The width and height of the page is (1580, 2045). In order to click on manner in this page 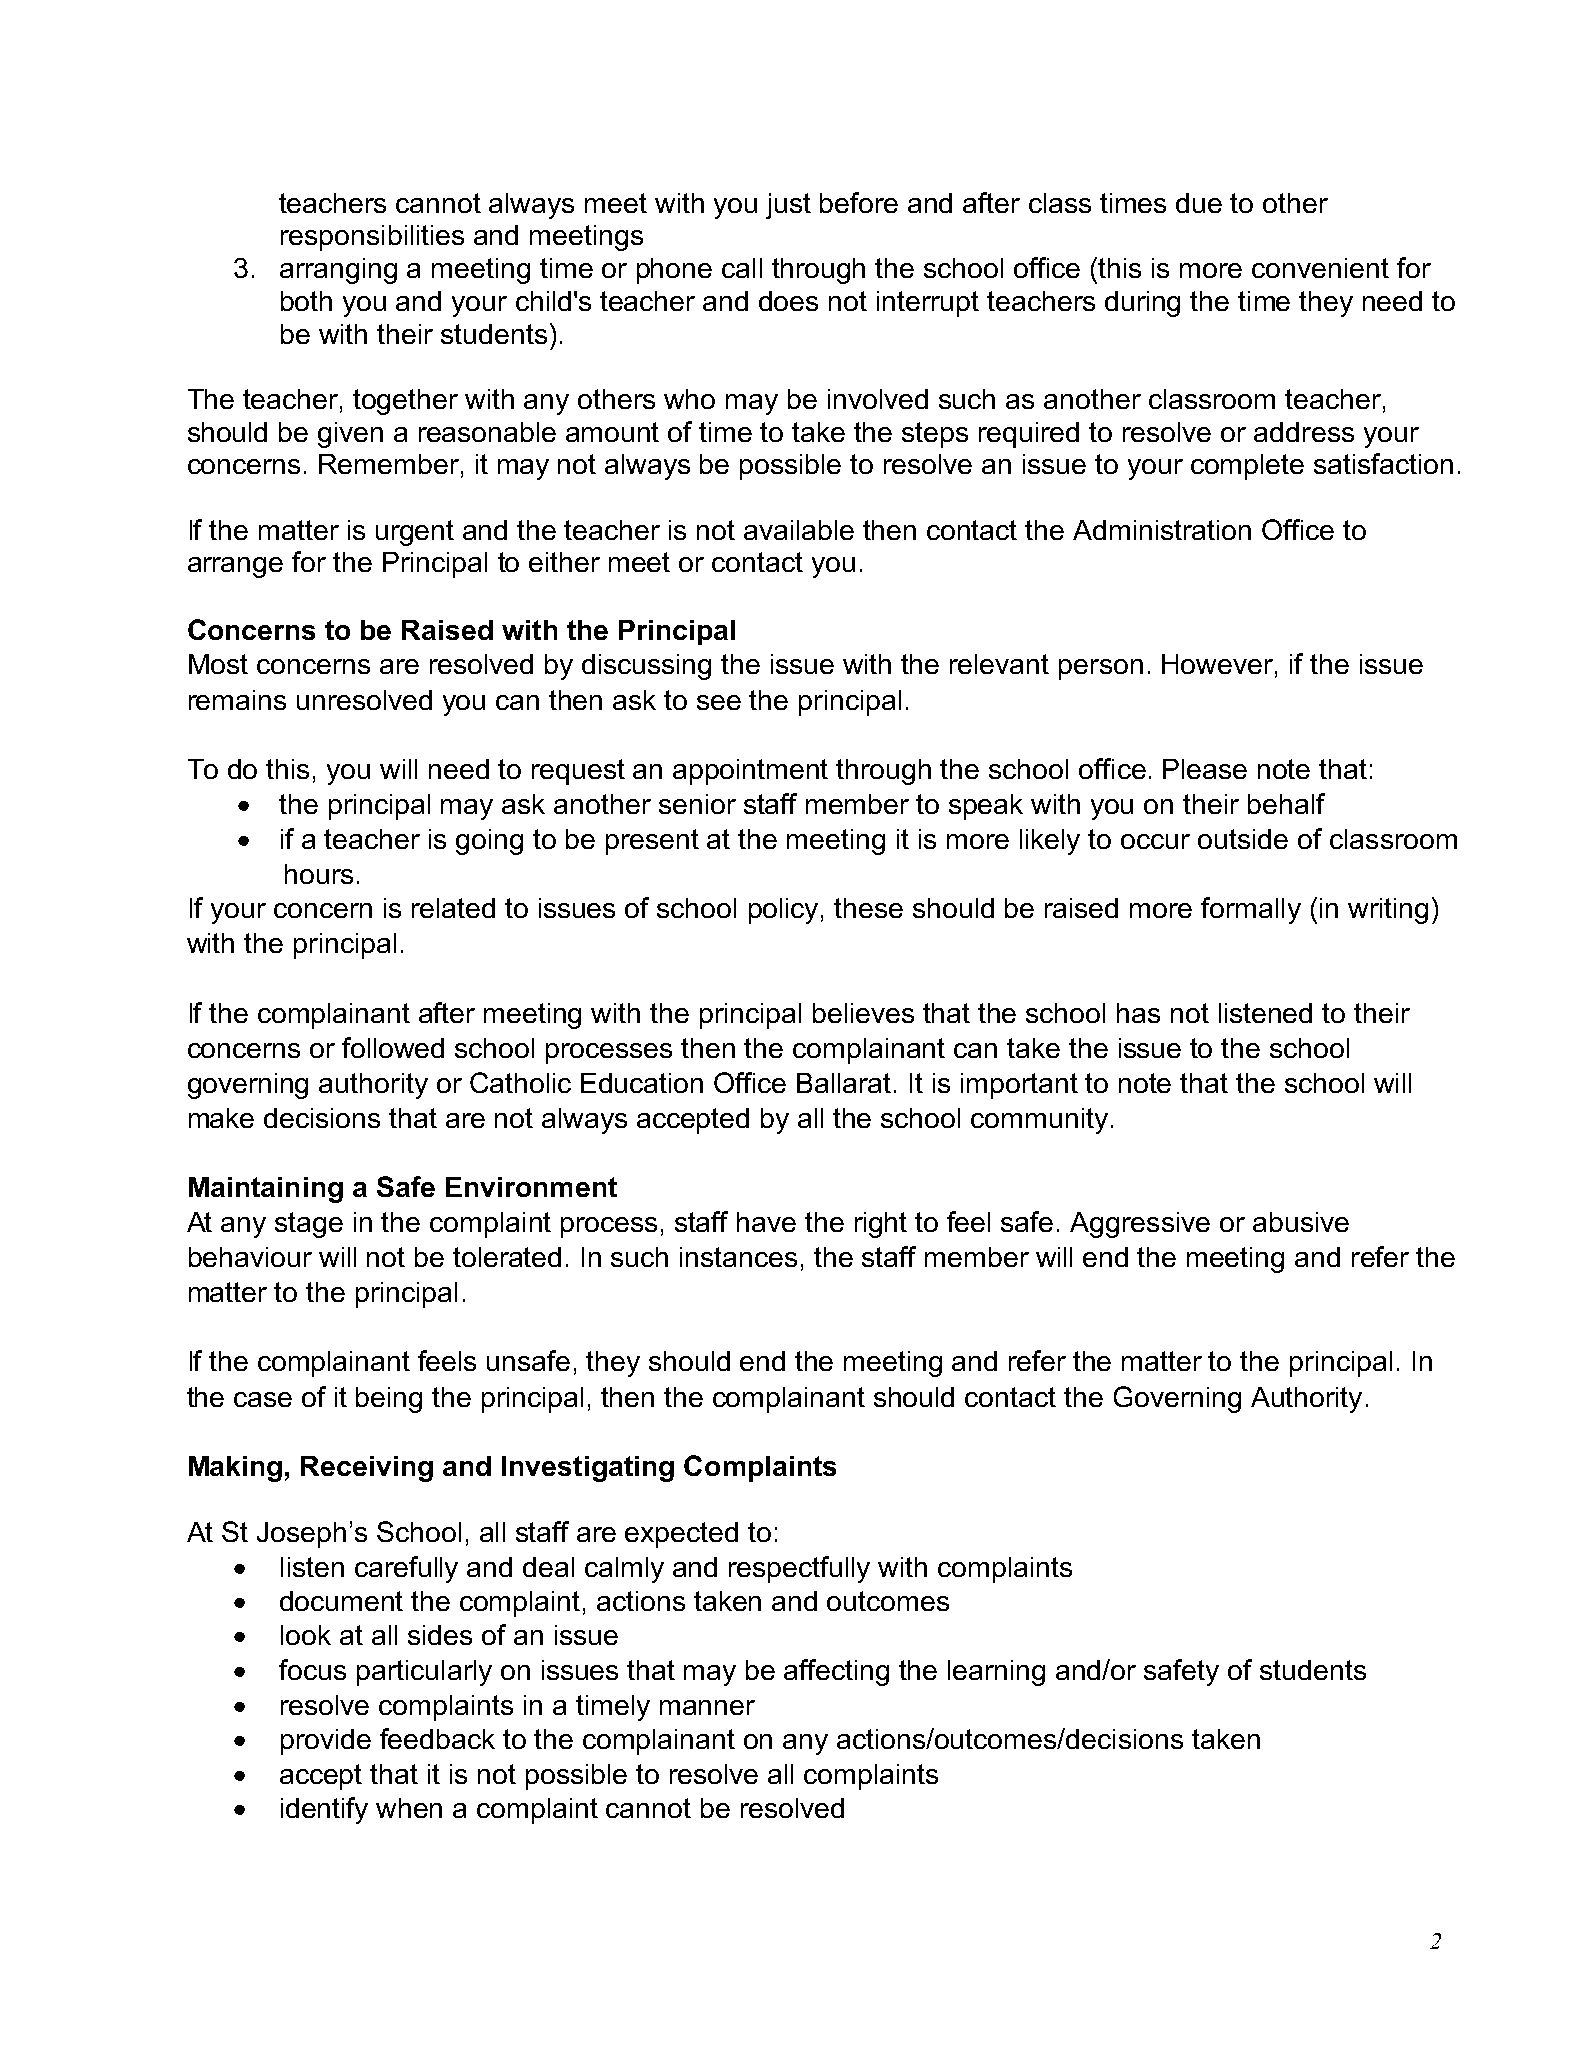, I will do `click(707, 1707)`.
